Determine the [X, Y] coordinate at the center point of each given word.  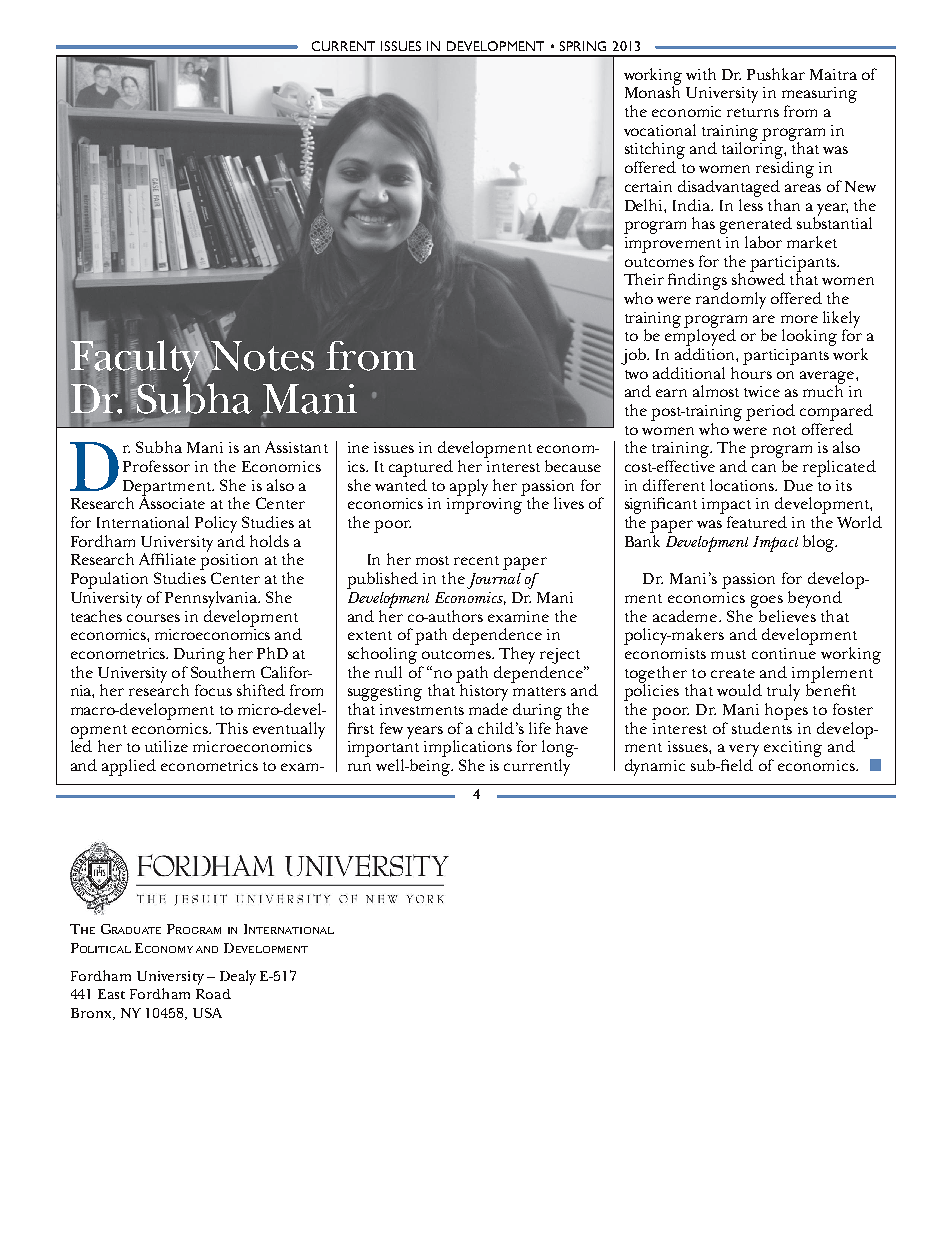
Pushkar [776, 74]
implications [468, 748]
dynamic [655, 767]
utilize [166, 746]
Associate [172, 502]
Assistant [296, 447]
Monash [652, 91]
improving [485, 504]
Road [213, 994]
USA [207, 1013]
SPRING [583, 46]
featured [757, 522]
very [744, 750]
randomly [731, 300]
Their [644, 279]
